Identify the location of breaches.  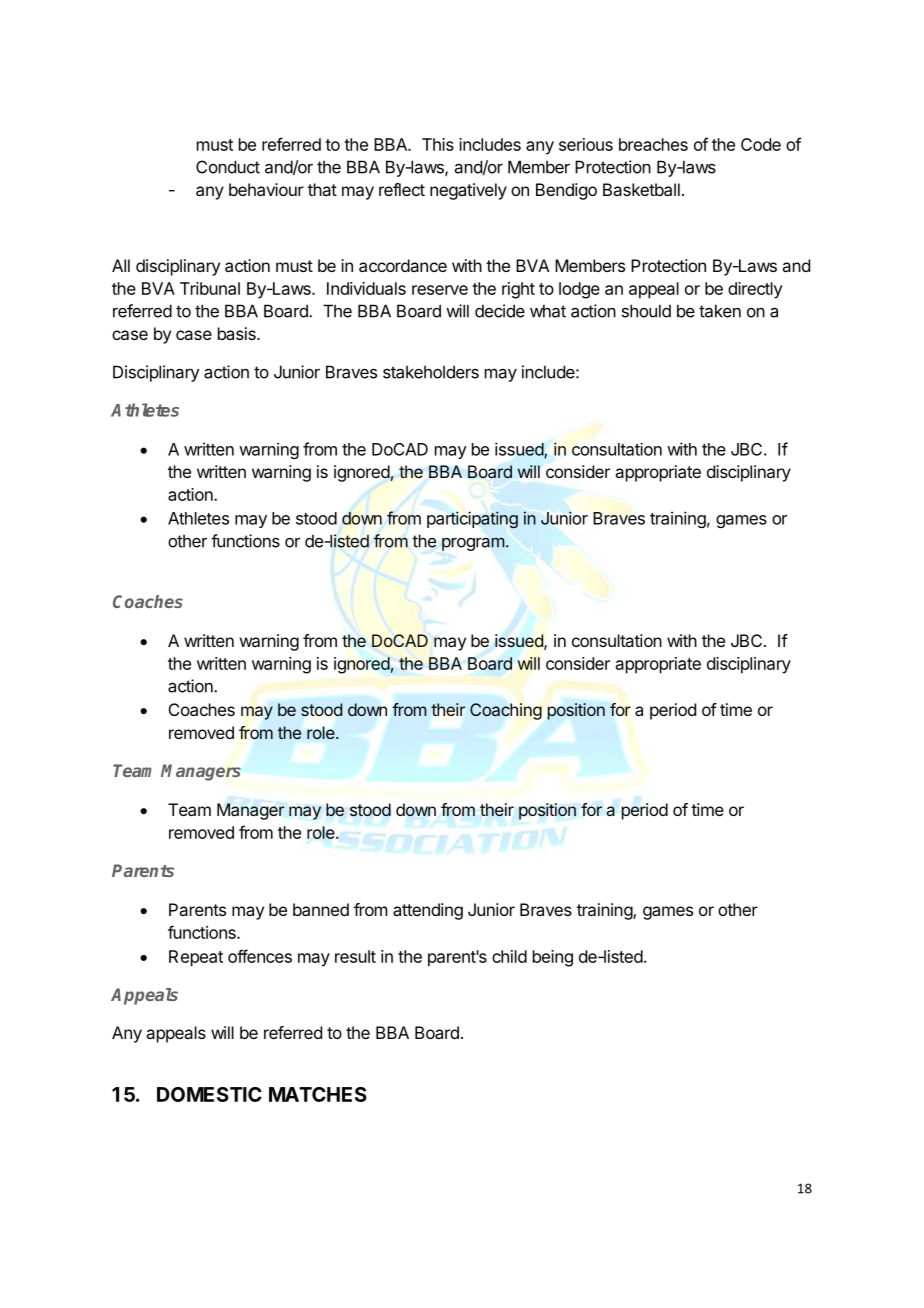
(653, 144).
